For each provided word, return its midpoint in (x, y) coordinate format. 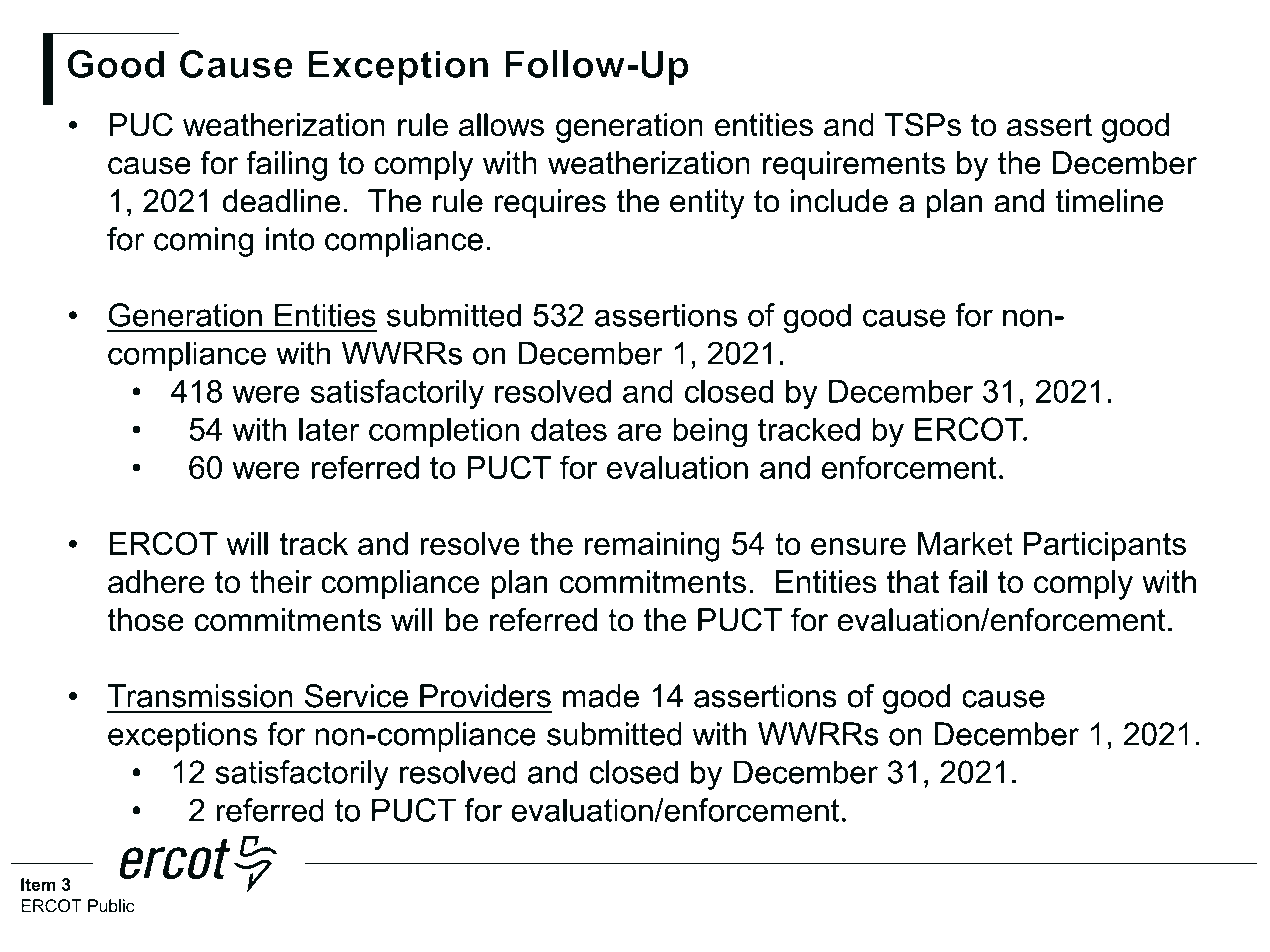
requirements (854, 166)
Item (38, 884)
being (710, 433)
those (145, 620)
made (601, 696)
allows (501, 125)
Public (111, 906)
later (329, 429)
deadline (281, 201)
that (913, 582)
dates (569, 429)
